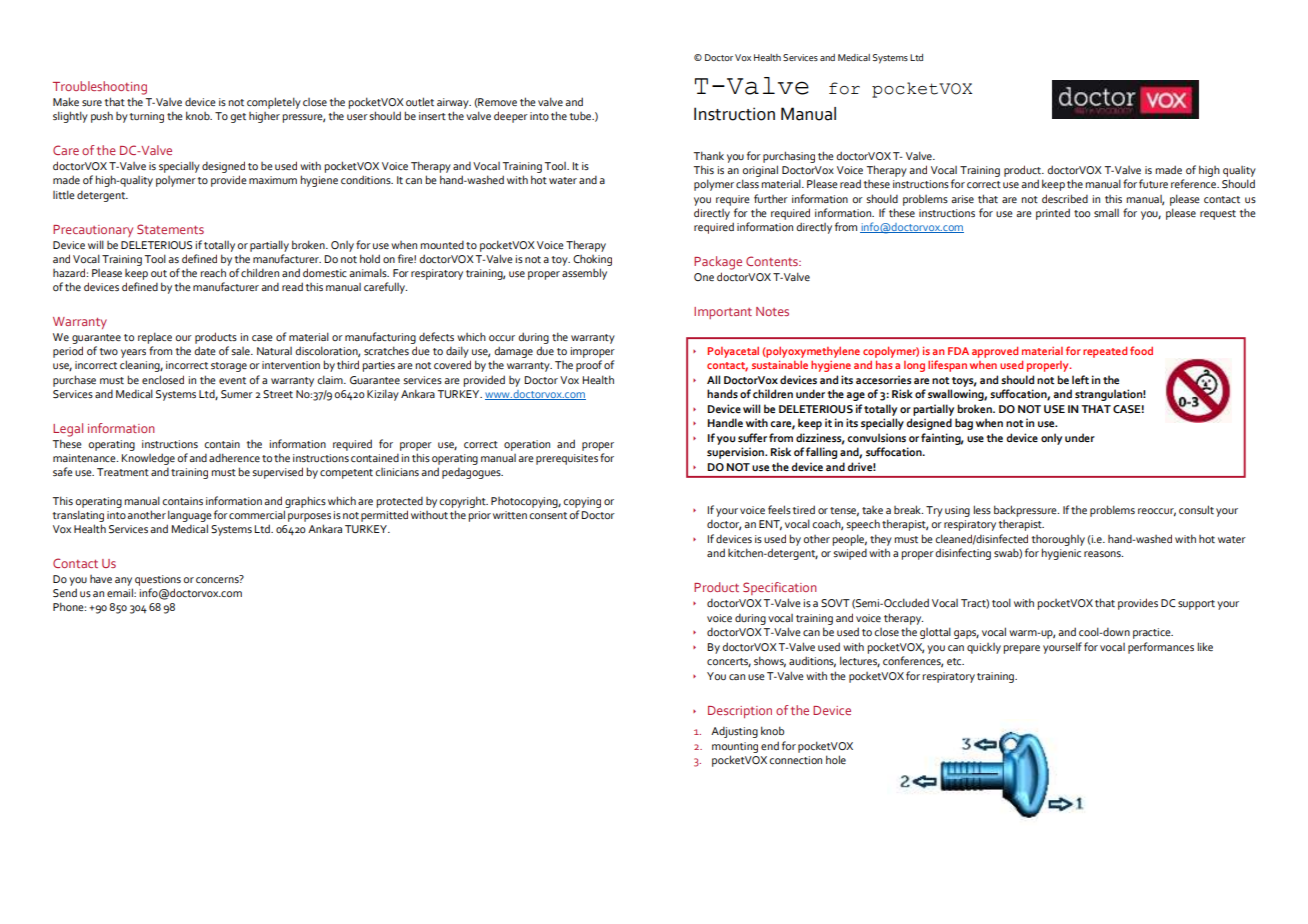 The height and width of the screenshot is (924, 1308). What do you see at coordinates (592, 260) in the screenshot?
I see `Choking` at bounding box center [592, 260].
